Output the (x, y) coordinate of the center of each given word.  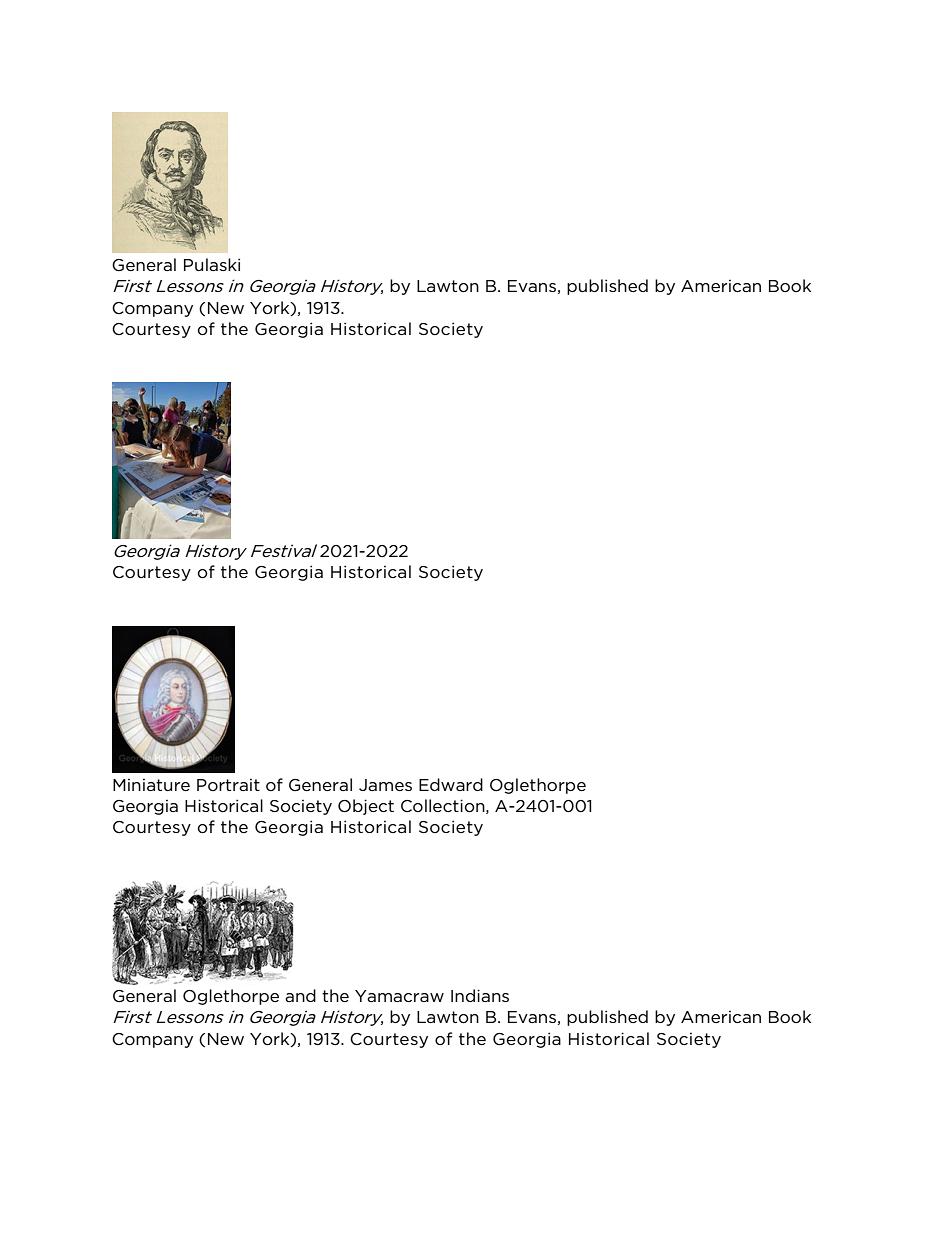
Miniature (151, 785)
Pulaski (212, 264)
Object (366, 807)
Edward (451, 784)
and (300, 995)
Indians (480, 995)
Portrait (228, 785)
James (385, 785)
